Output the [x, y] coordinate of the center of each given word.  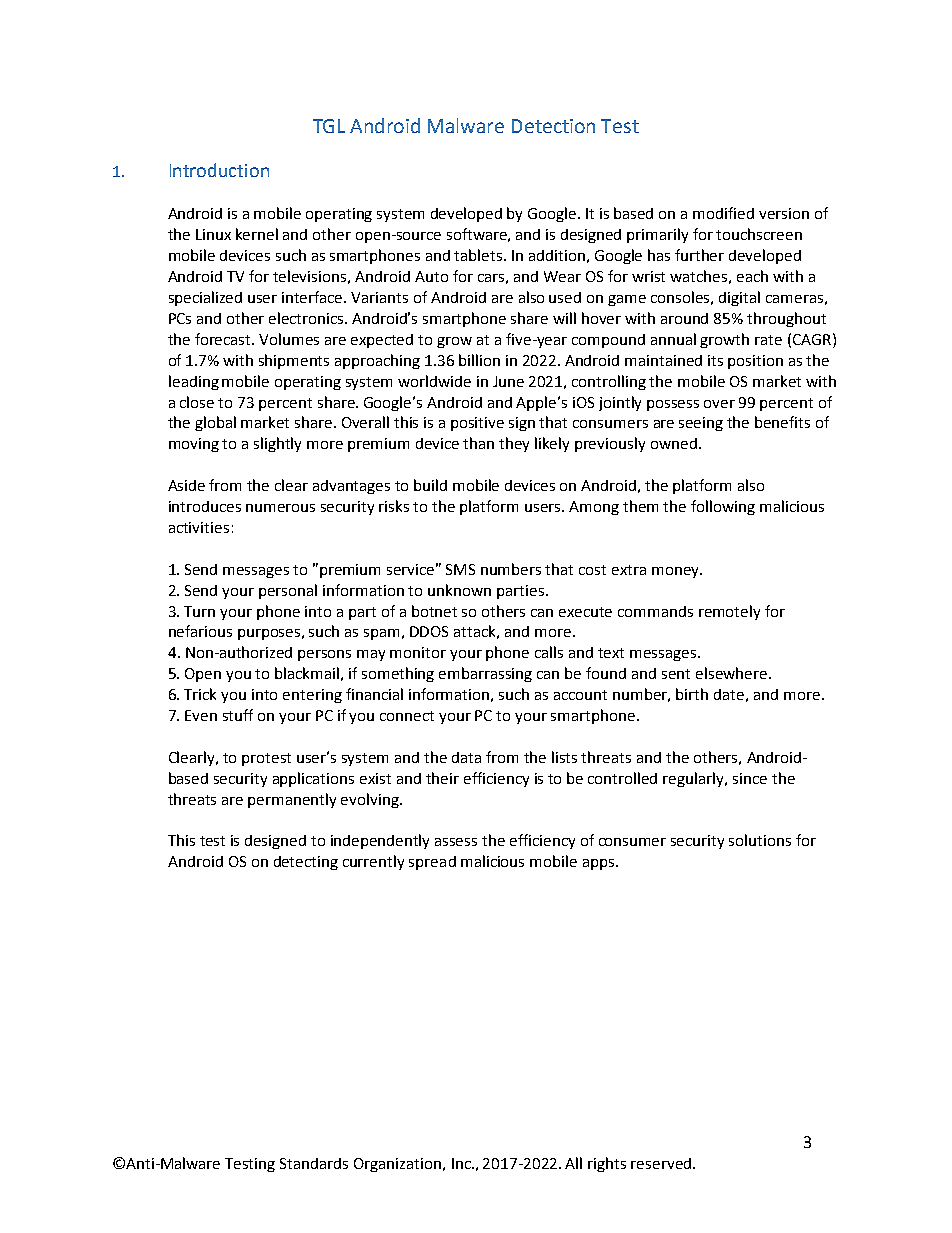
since [750, 778]
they [514, 444]
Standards [314, 1163]
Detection [553, 126]
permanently [292, 800]
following [723, 507]
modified [723, 213]
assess [456, 842]
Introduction [219, 170]
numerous [280, 508]
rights [607, 1164]
